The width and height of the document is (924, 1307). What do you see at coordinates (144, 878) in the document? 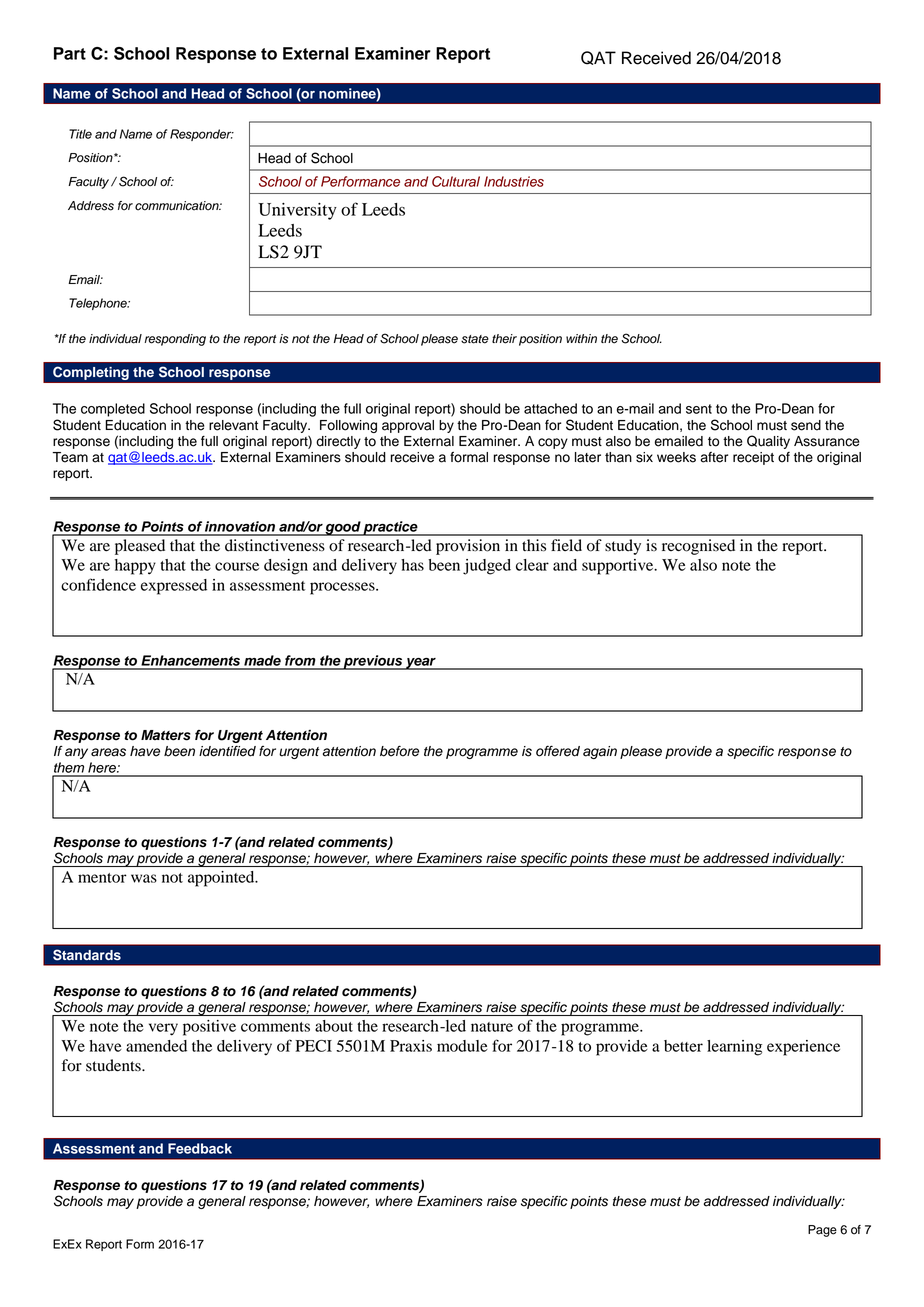
I see `was` at bounding box center [144, 878].
